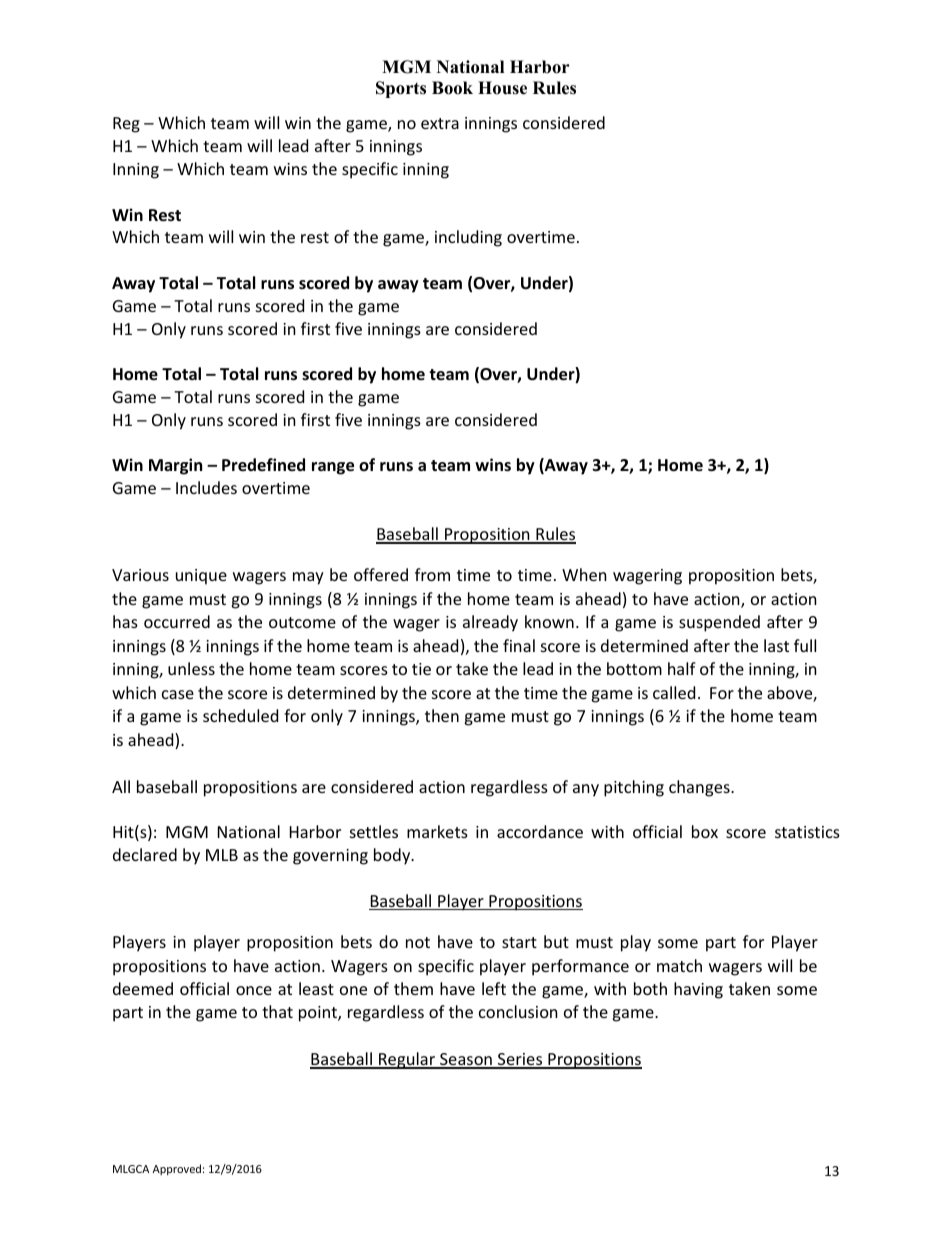  Describe the element at coordinates (442, 715) in the page. I see `then` at that location.
